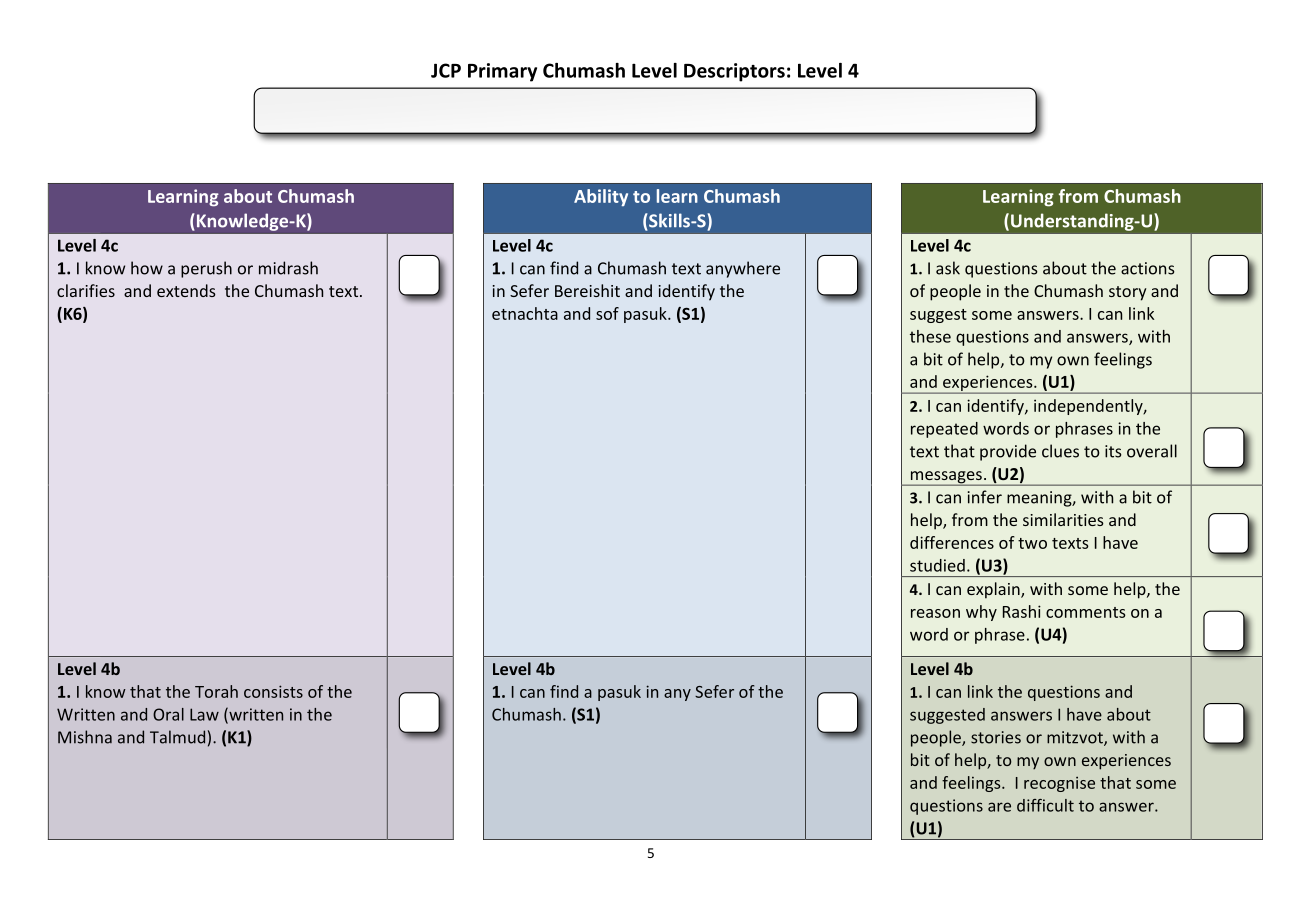 This screenshot has width=1308, height=924. I want to click on provide, so click(1008, 452).
